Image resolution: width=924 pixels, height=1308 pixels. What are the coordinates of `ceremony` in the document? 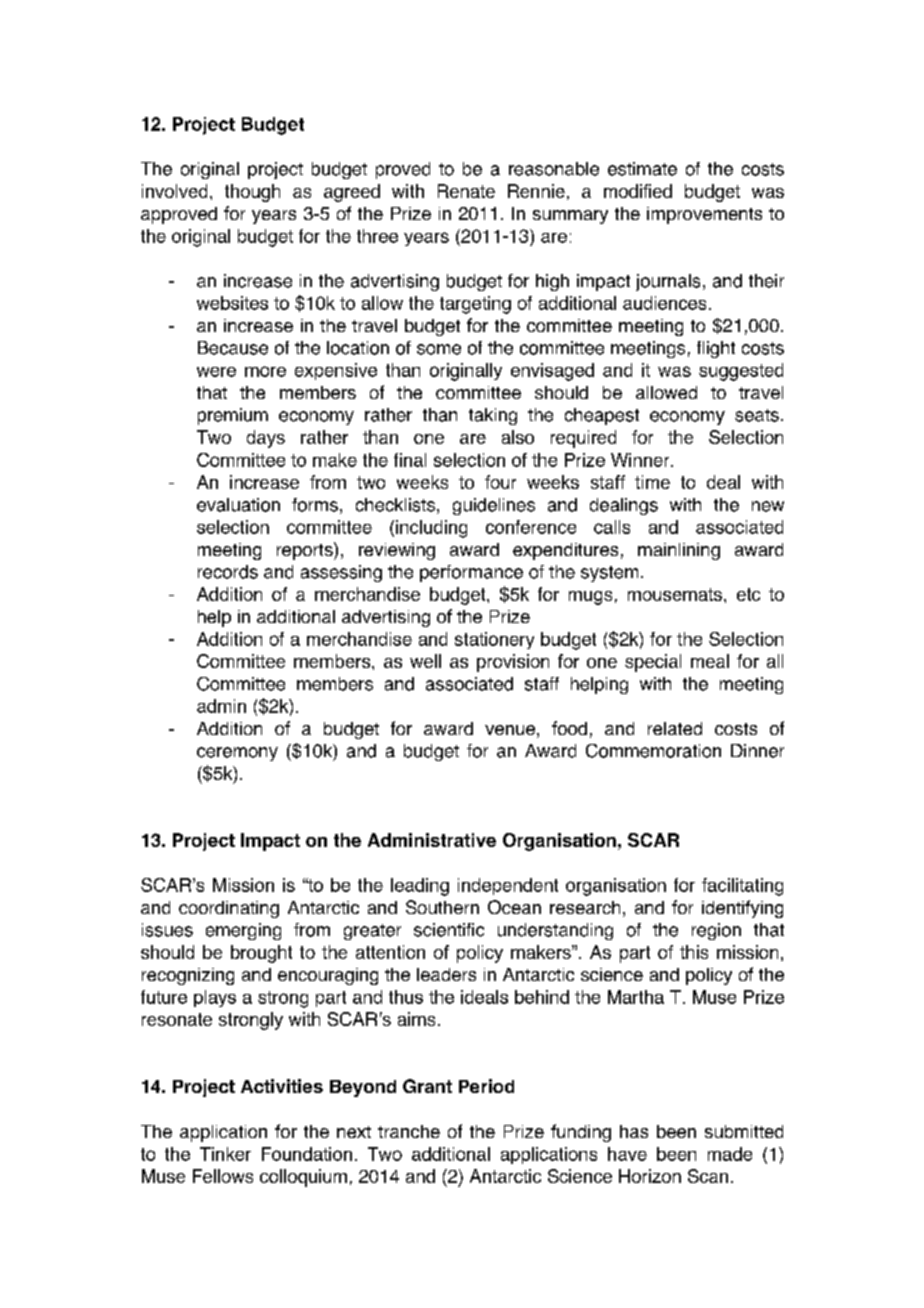 It's located at (237, 754).
